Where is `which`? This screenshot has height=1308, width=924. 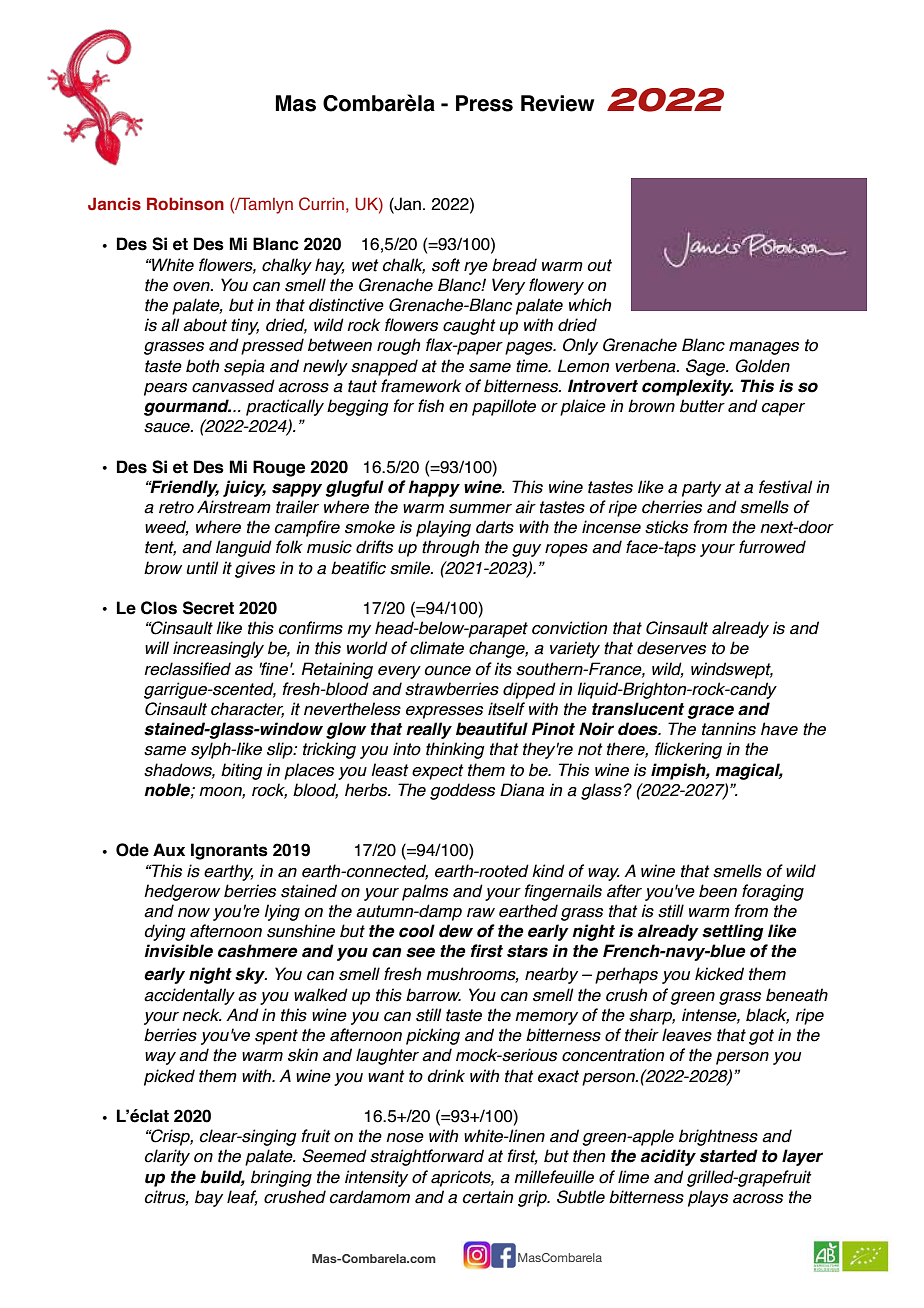 which is located at coordinates (590, 305).
